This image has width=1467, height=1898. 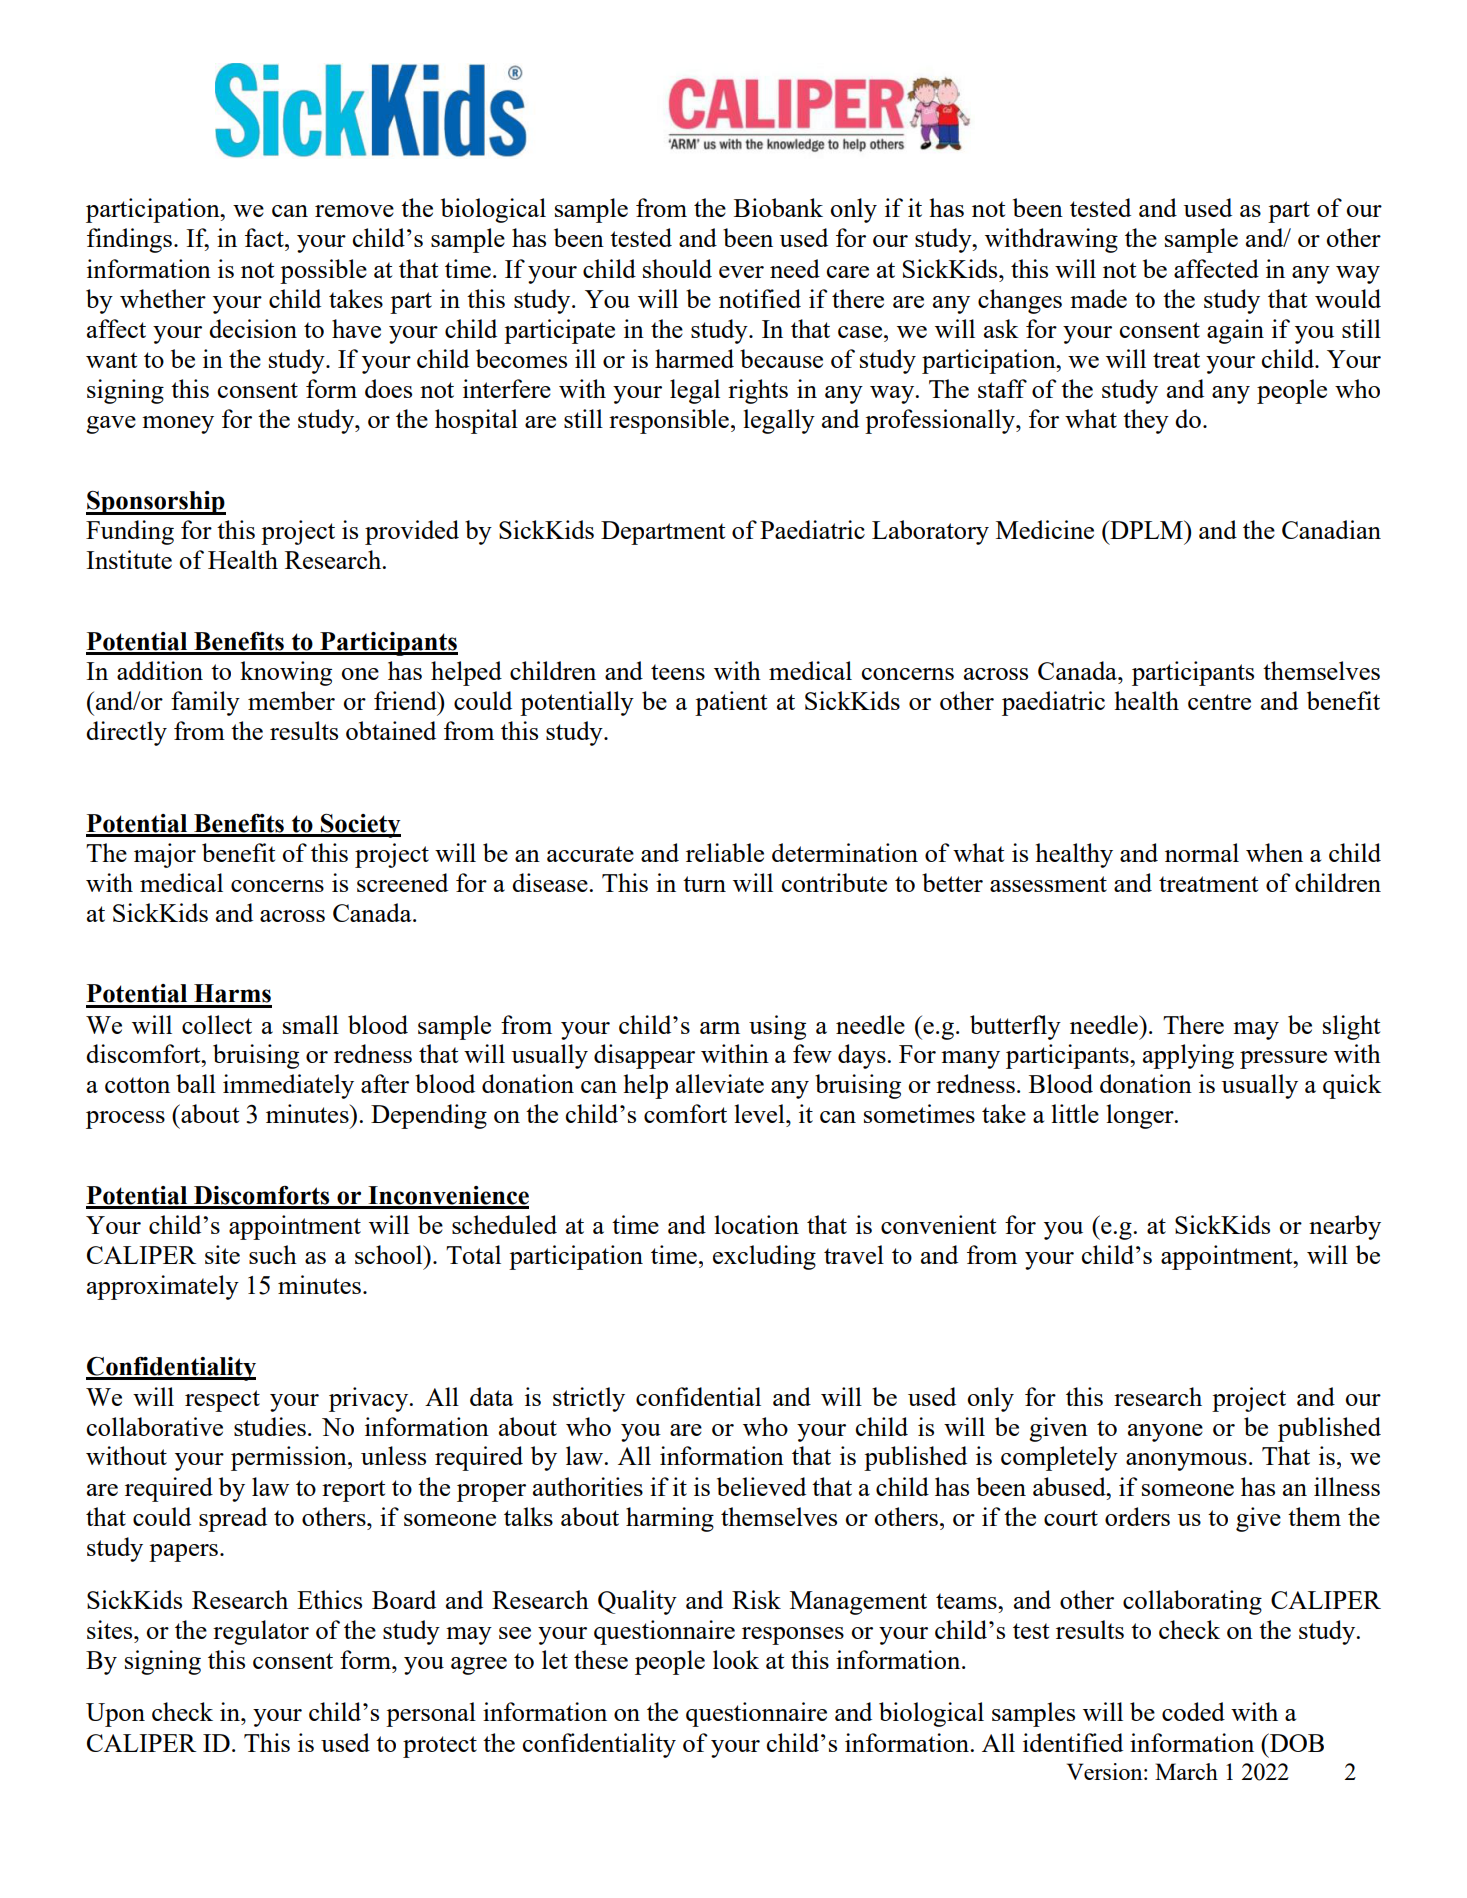 I want to click on applying, so click(x=1188, y=1056).
